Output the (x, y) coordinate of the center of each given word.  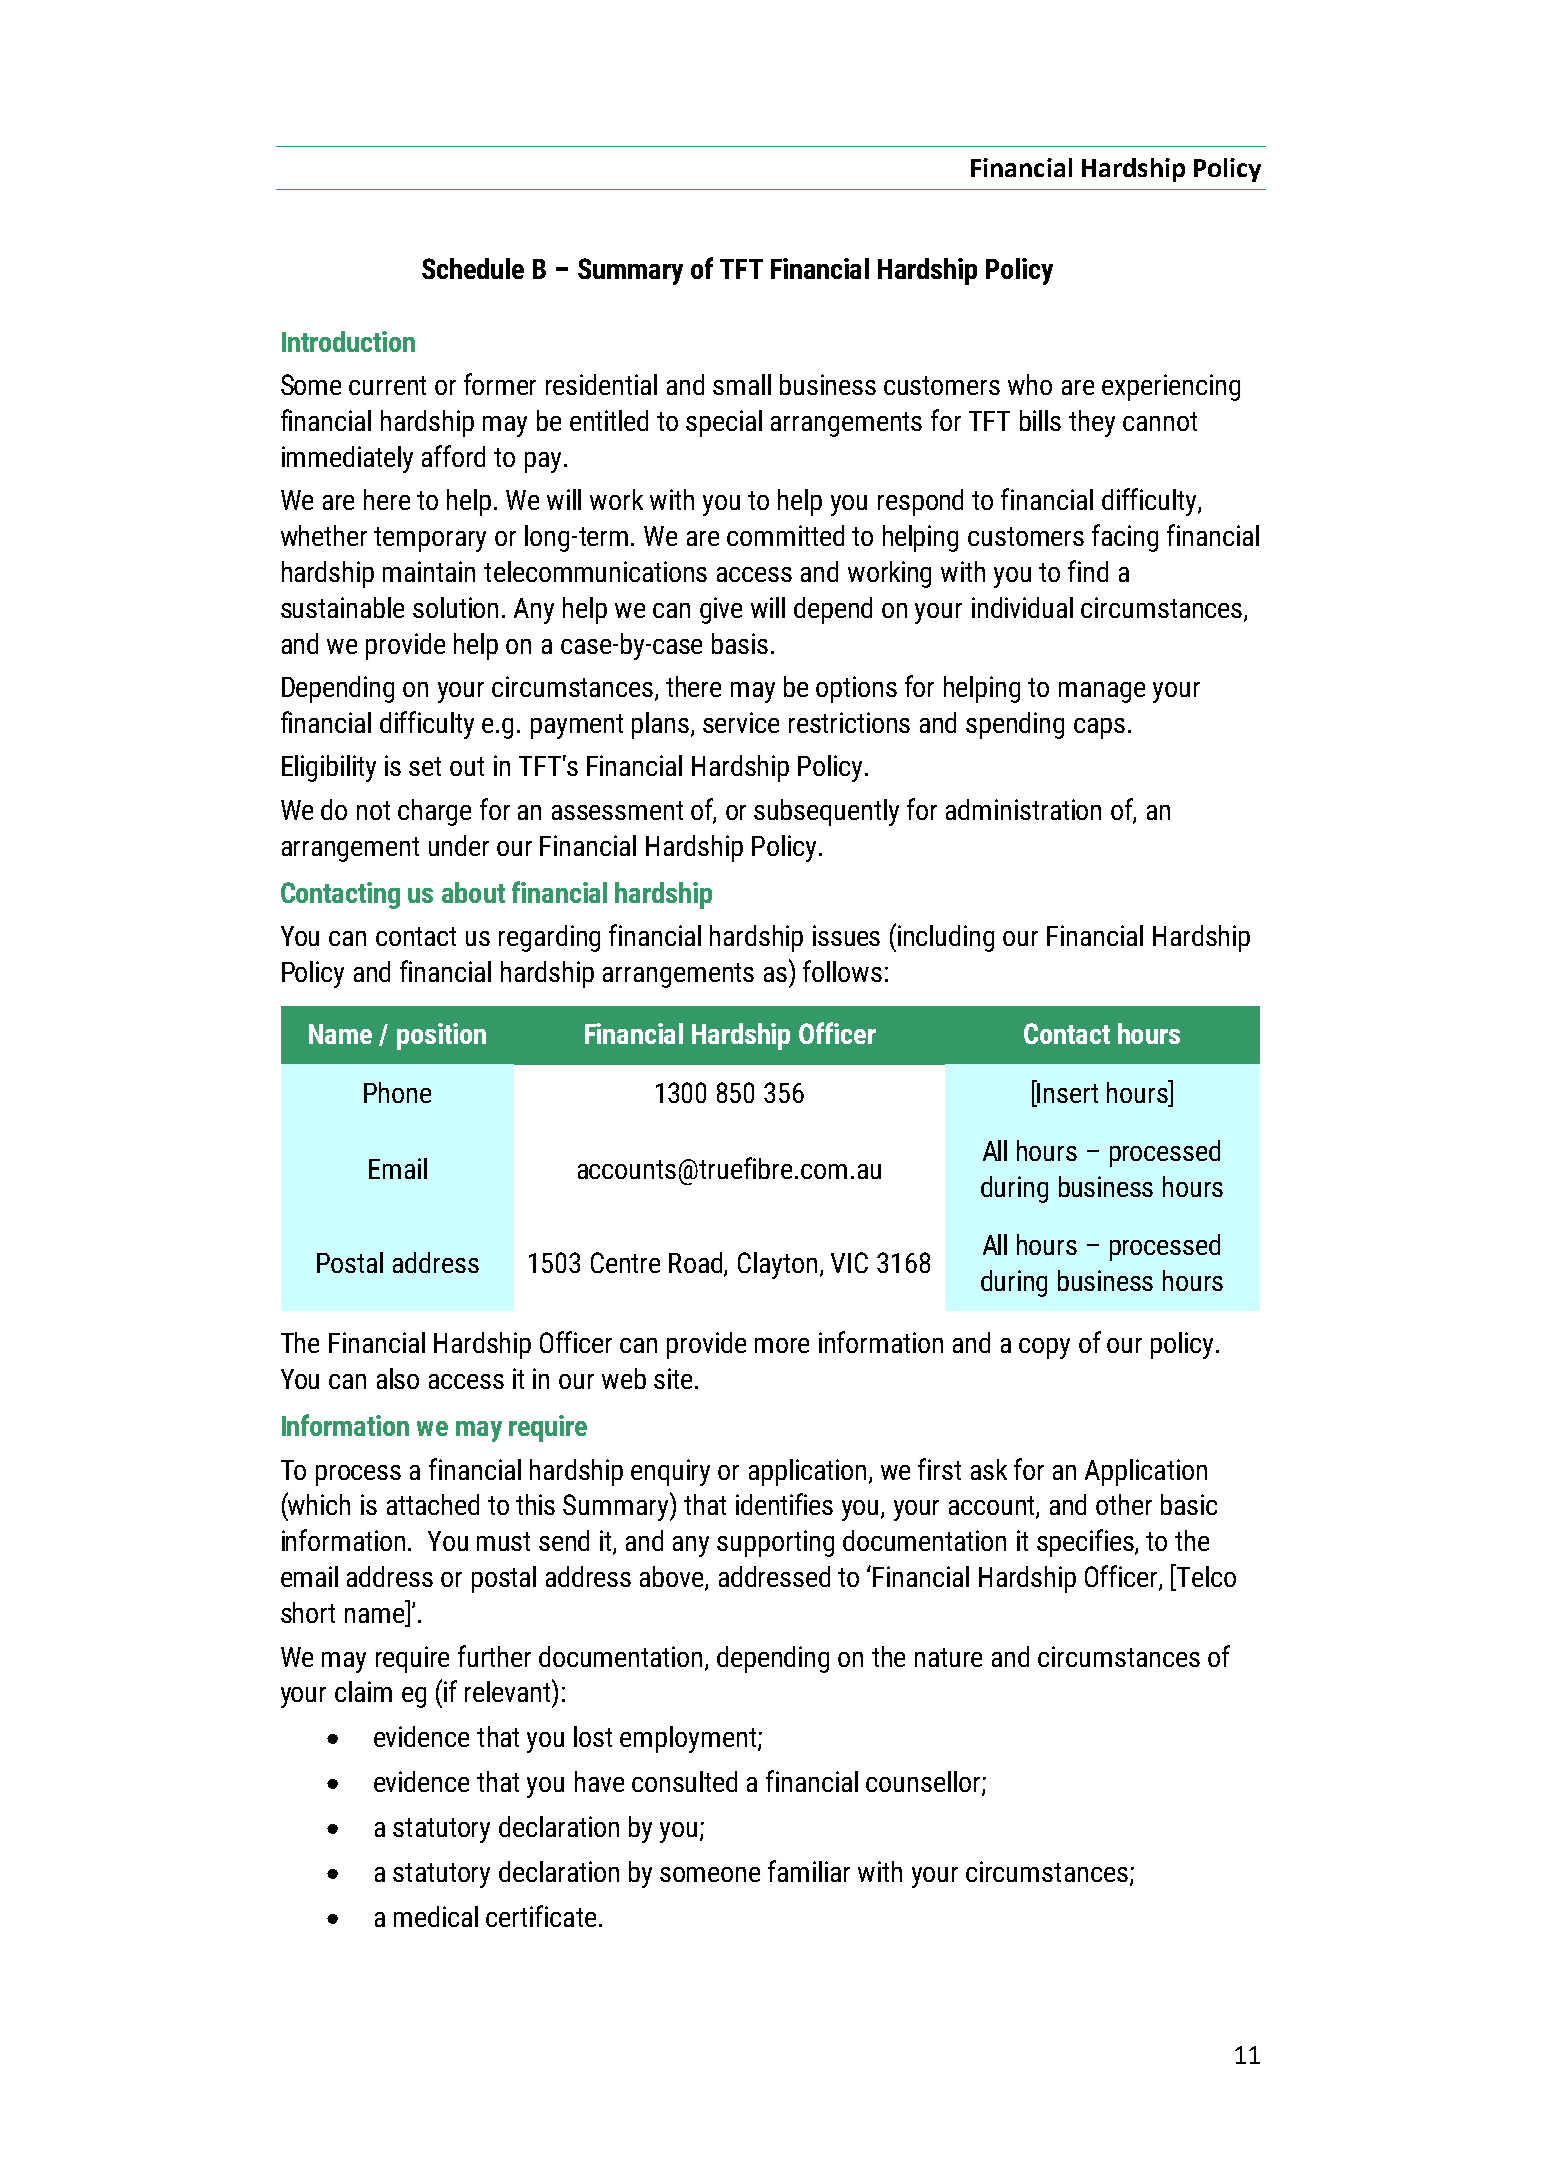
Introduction (348, 341)
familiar (809, 1871)
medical (436, 1916)
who (1030, 384)
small (742, 384)
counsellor (924, 1783)
